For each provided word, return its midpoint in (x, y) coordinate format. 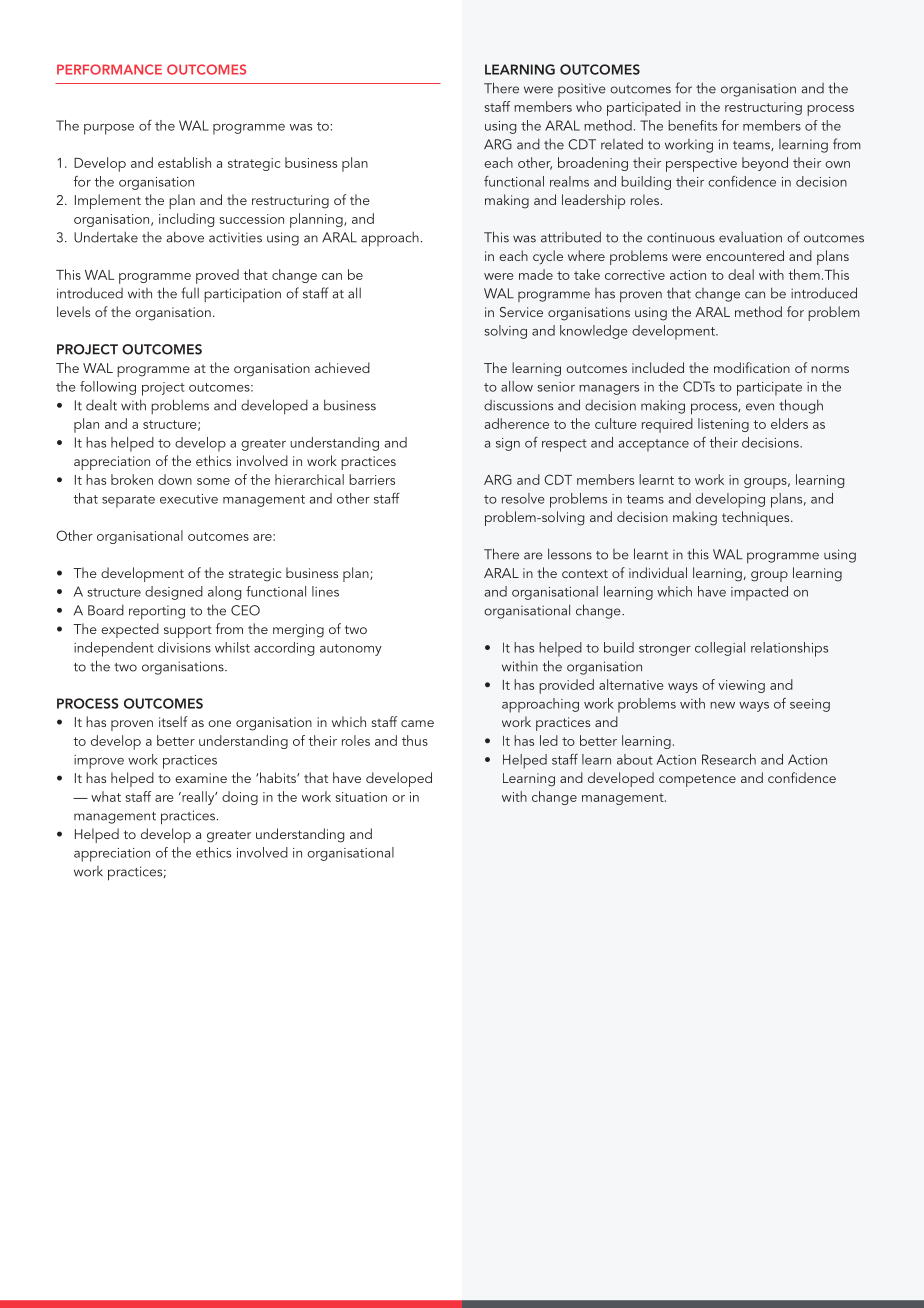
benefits (692, 125)
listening (723, 425)
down (175, 479)
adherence (517, 423)
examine (201, 778)
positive (582, 90)
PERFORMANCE (109, 69)
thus (415, 740)
